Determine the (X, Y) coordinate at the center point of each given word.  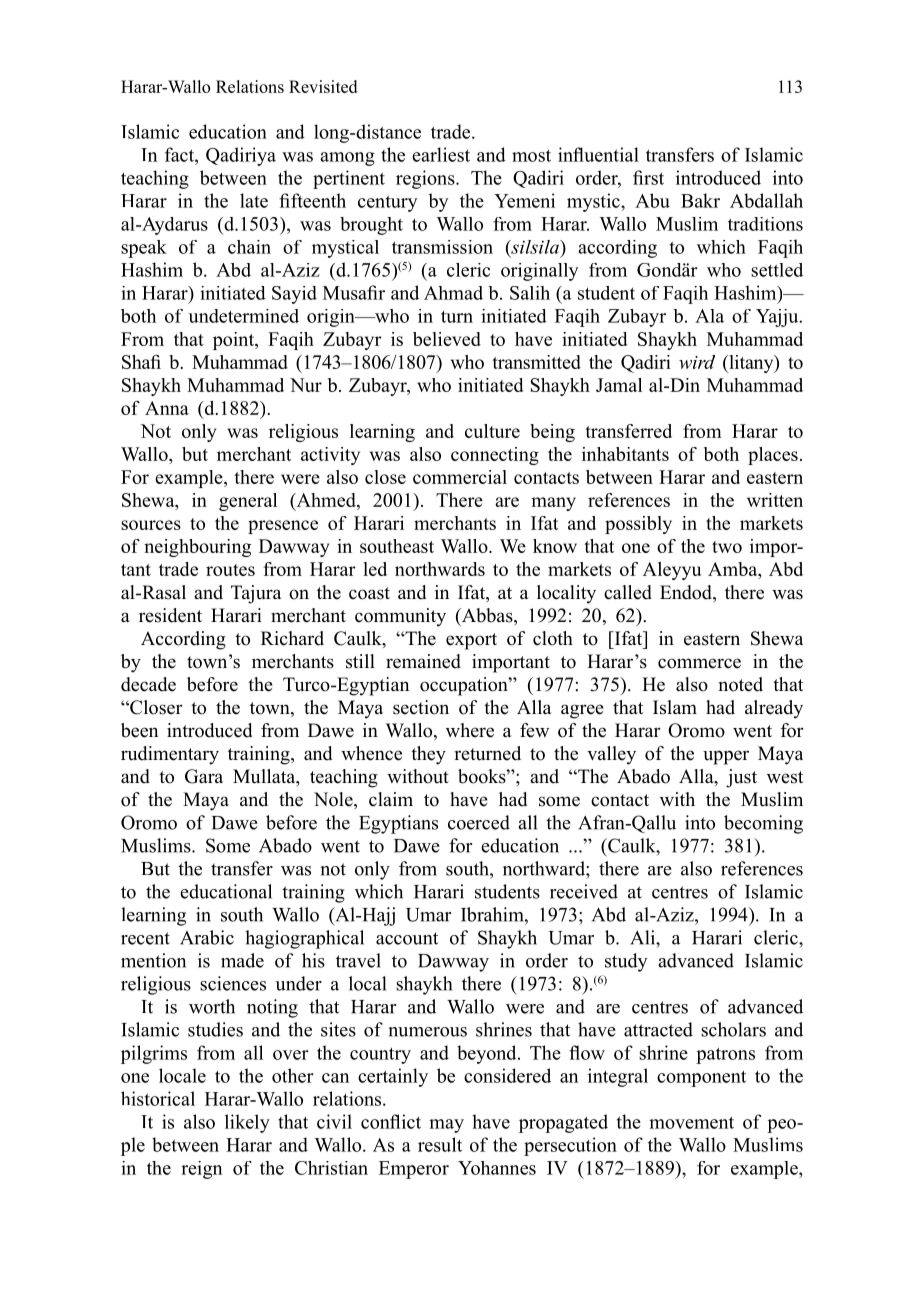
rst (654, 178)
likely (247, 1123)
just (741, 778)
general (248, 502)
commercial (460, 477)
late (254, 200)
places (773, 456)
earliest (441, 154)
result (440, 1144)
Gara (204, 776)
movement (691, 1122)
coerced (479, 822)
